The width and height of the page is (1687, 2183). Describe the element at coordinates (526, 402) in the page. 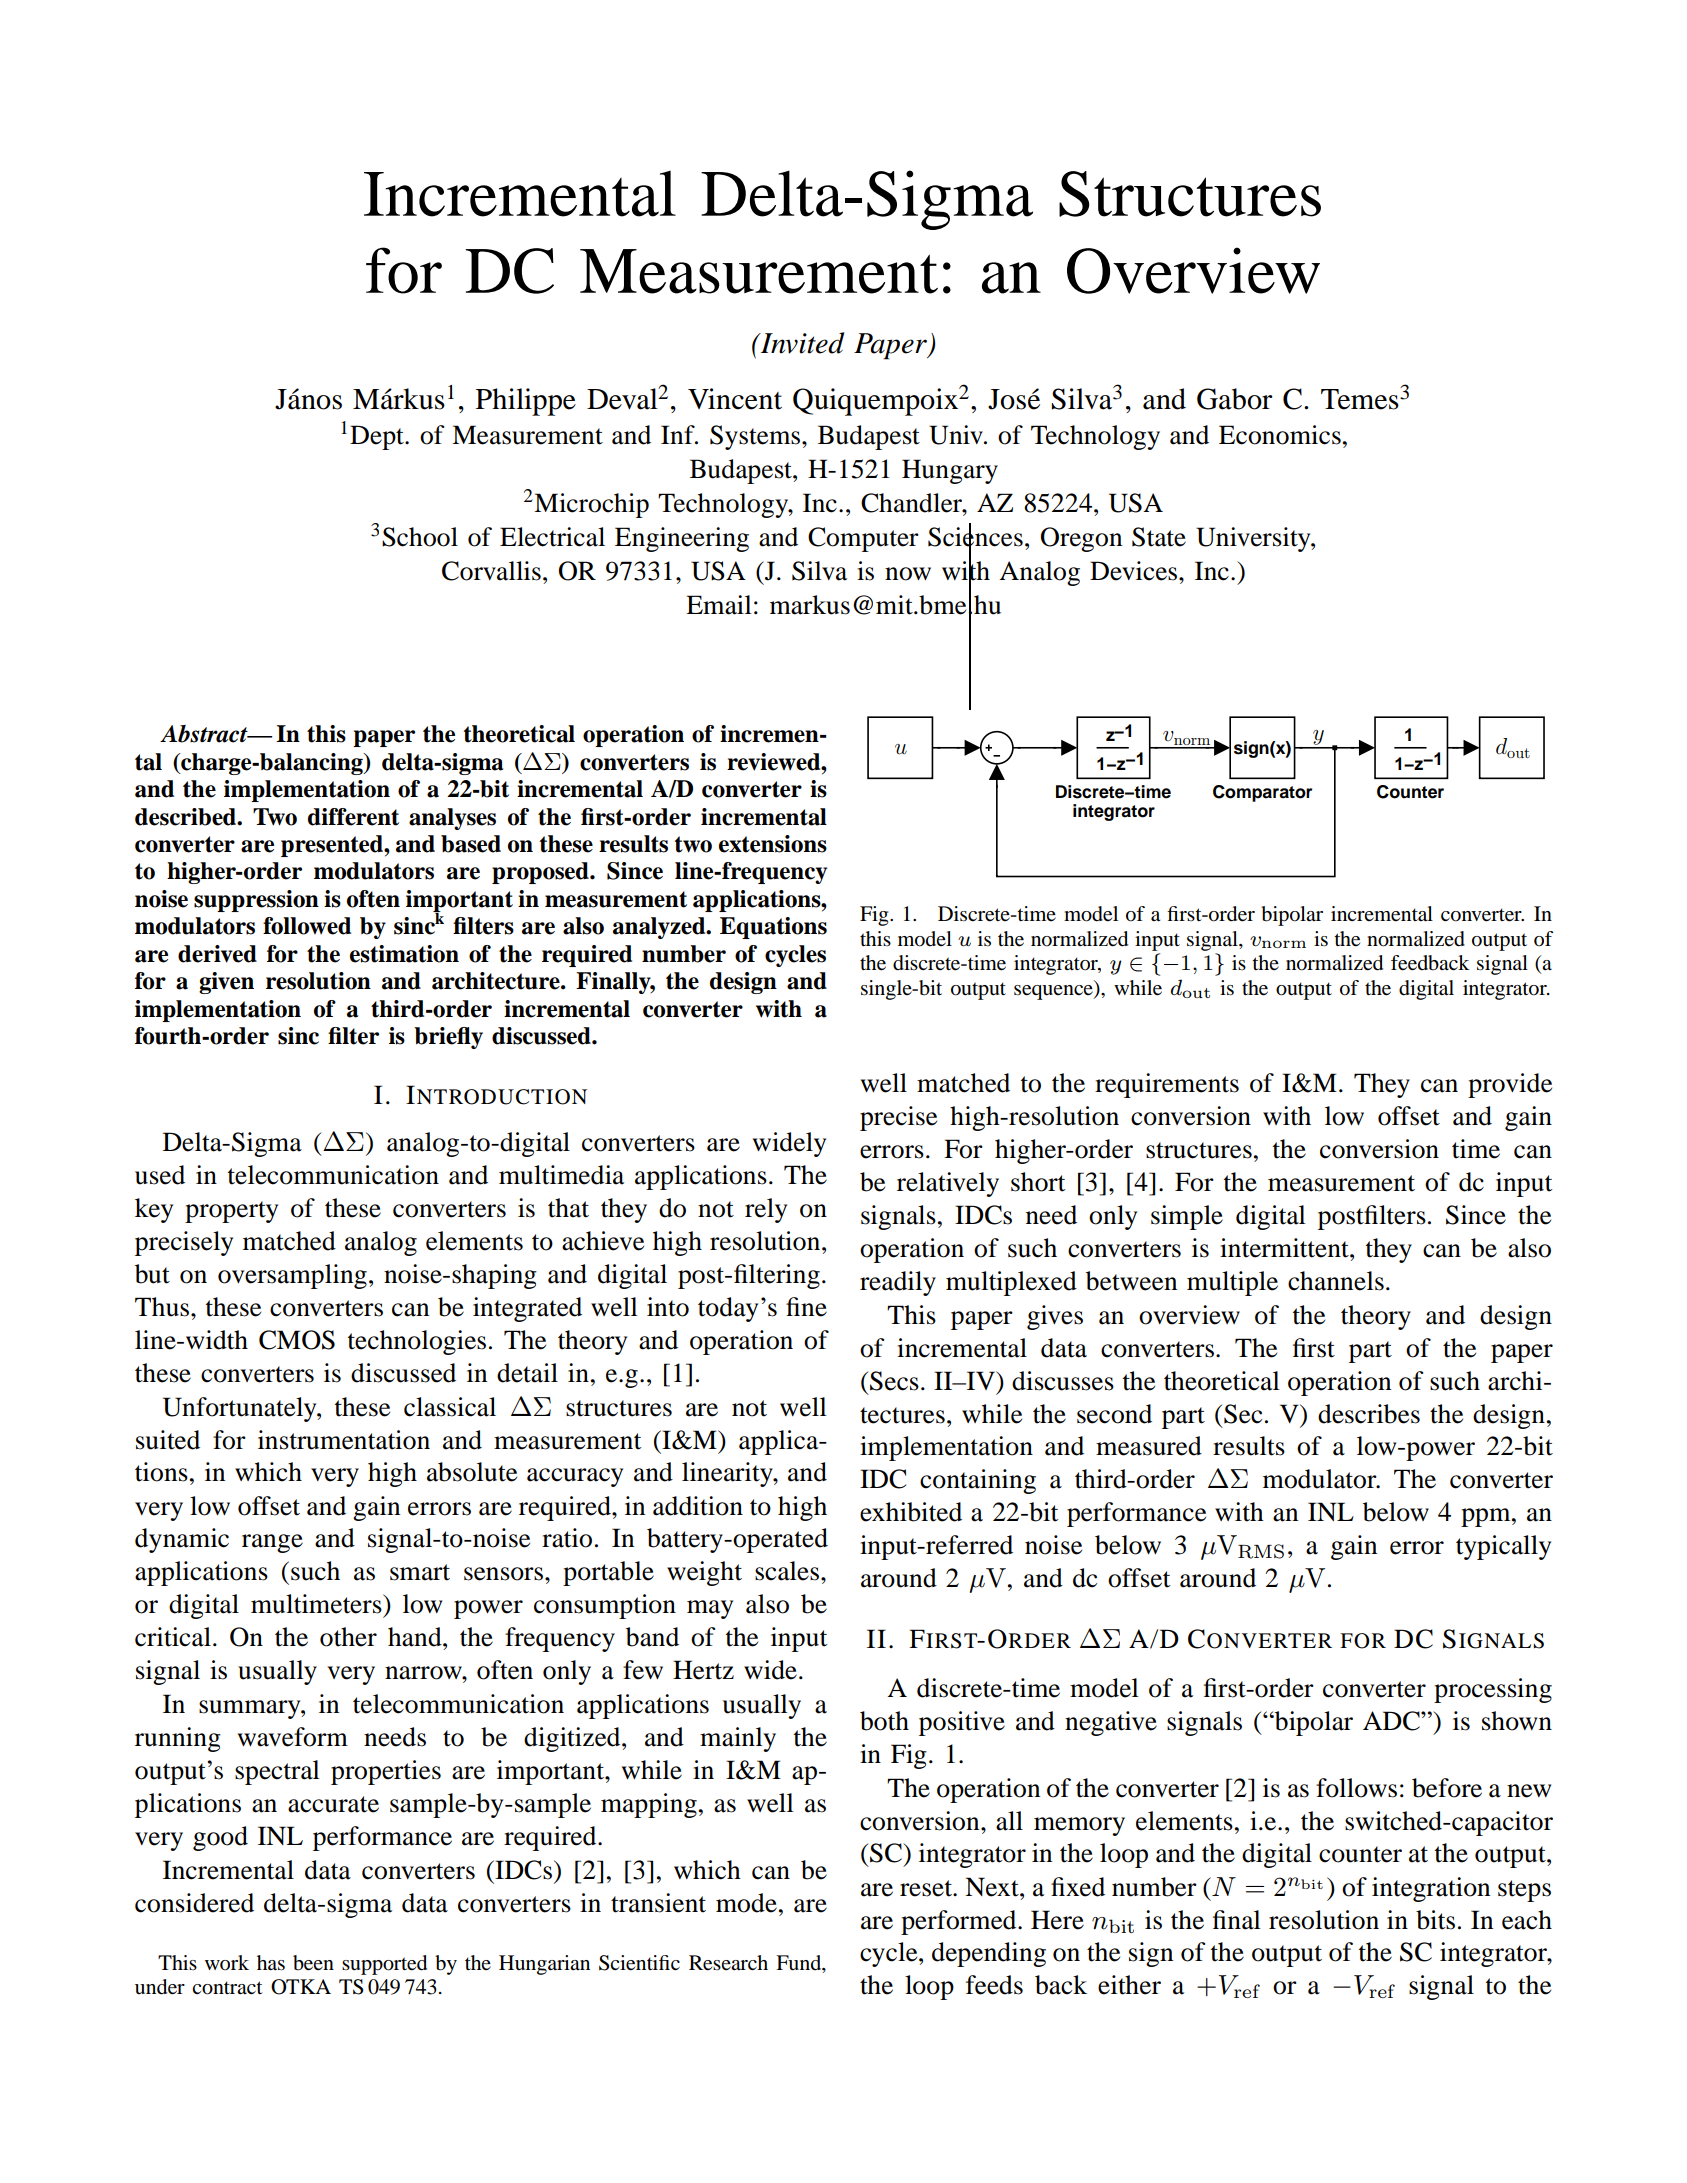

I see `Philippe` at that location.
